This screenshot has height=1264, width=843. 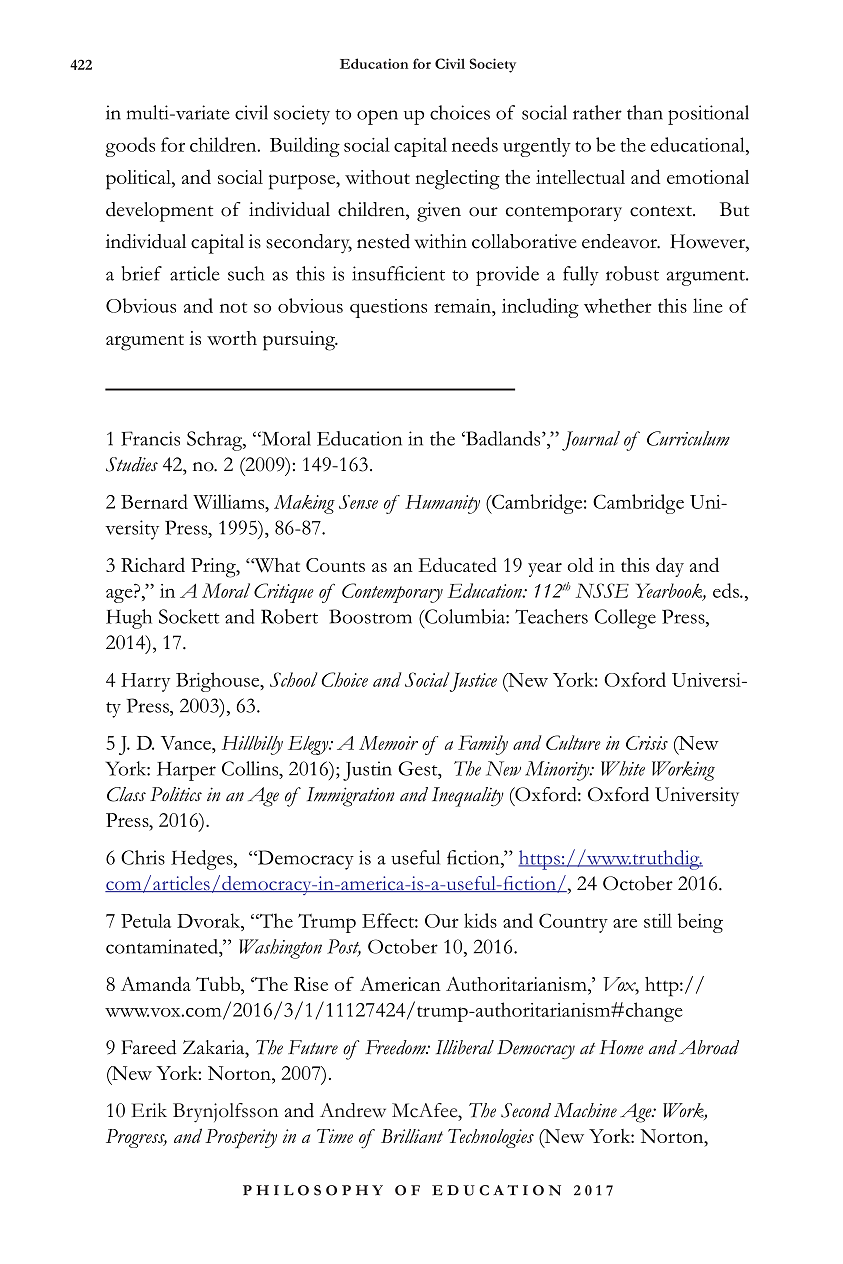 I want to click on Machine, so click(x=585, y=1110).
